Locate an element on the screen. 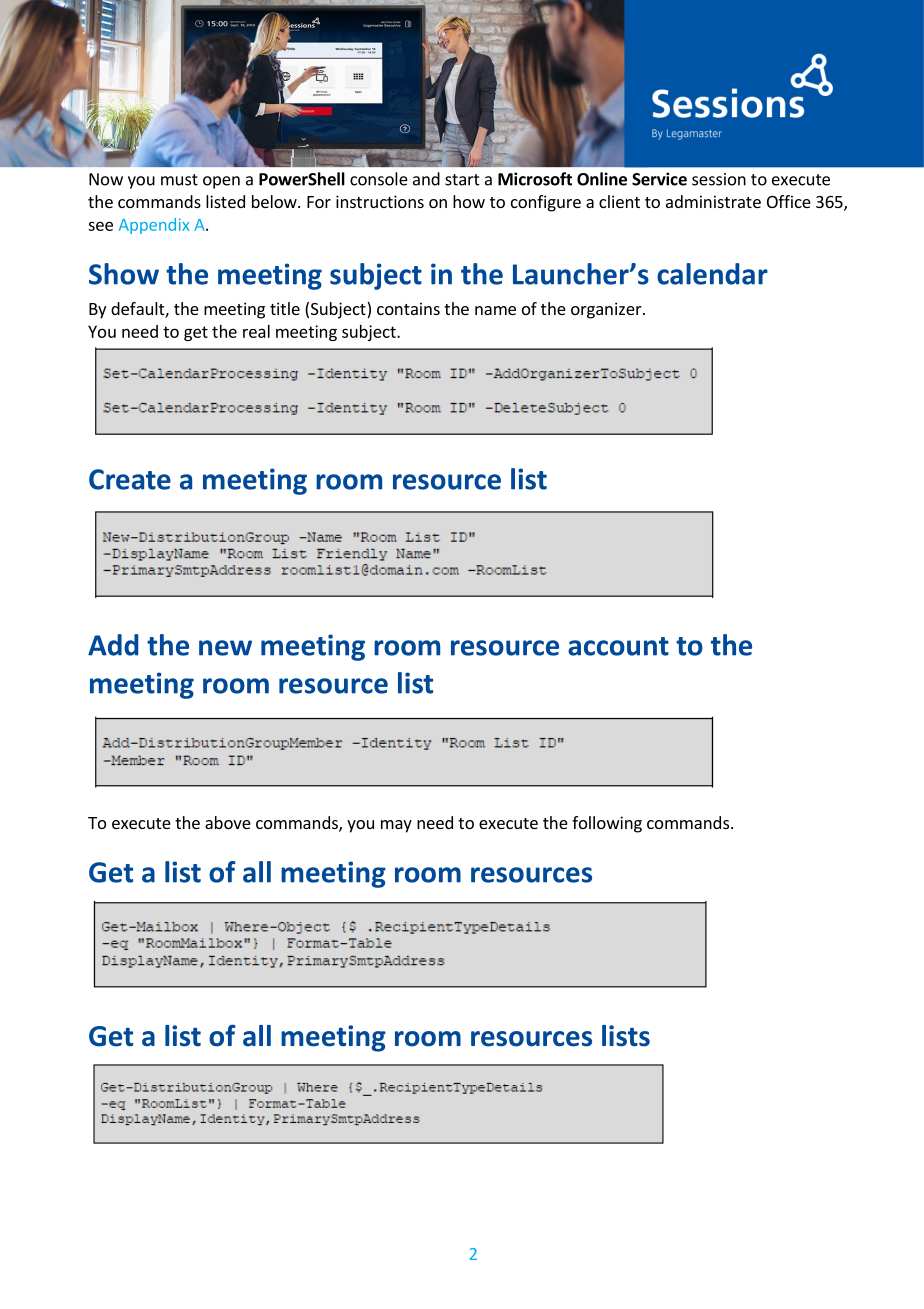 This screenshot has width=924, height=1309. administrate is located at coordinates (713, 201).
